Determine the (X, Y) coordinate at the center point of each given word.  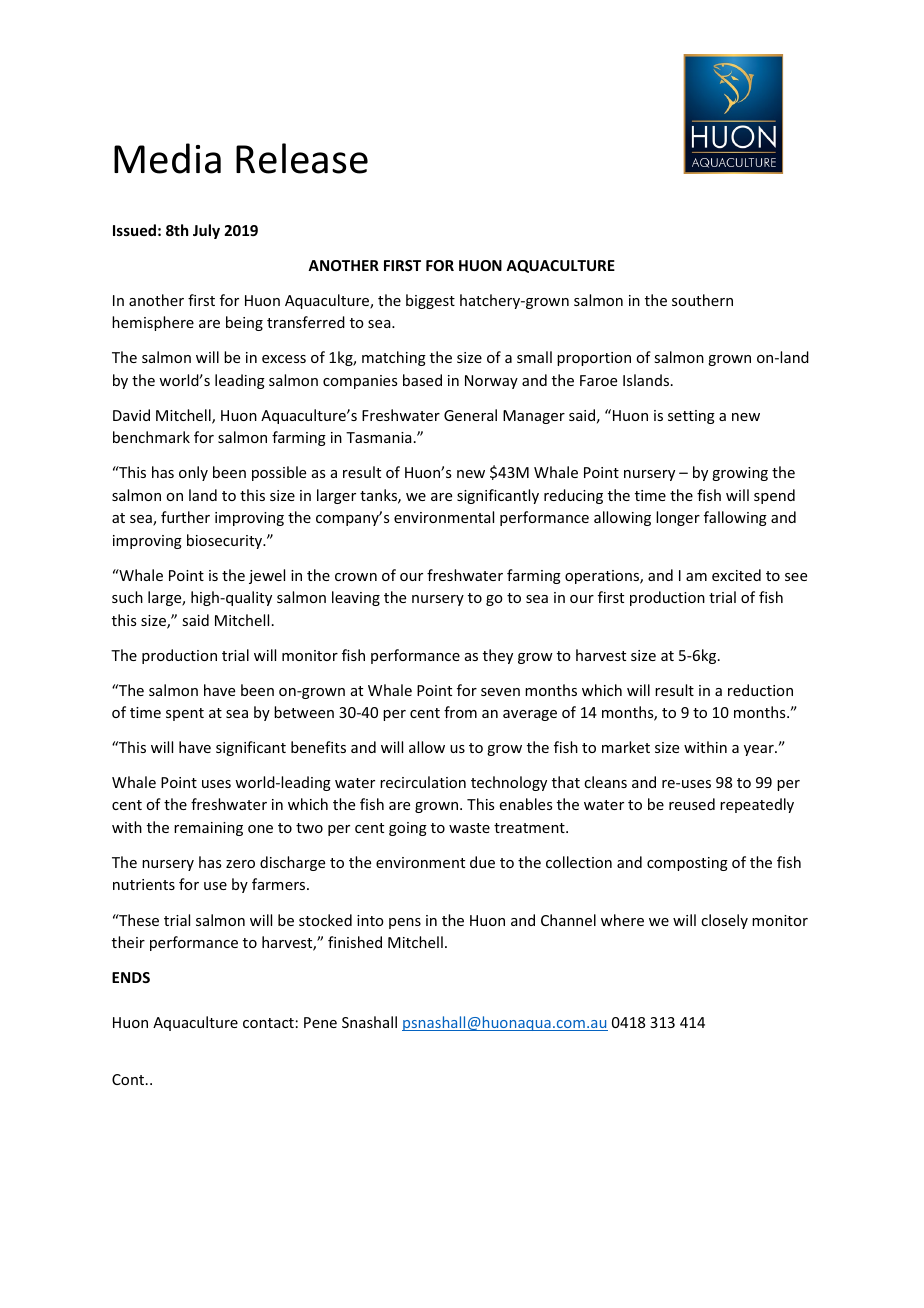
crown (356, 577)
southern (702, 300)
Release (302, 158)
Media (167, 158)
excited (736, 575)
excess (284, 359)
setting (691, 417)
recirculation (423, 782)
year (760, 750)
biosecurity (226, 541)
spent (185, 714)
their (128, 942)
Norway (491, 382)
